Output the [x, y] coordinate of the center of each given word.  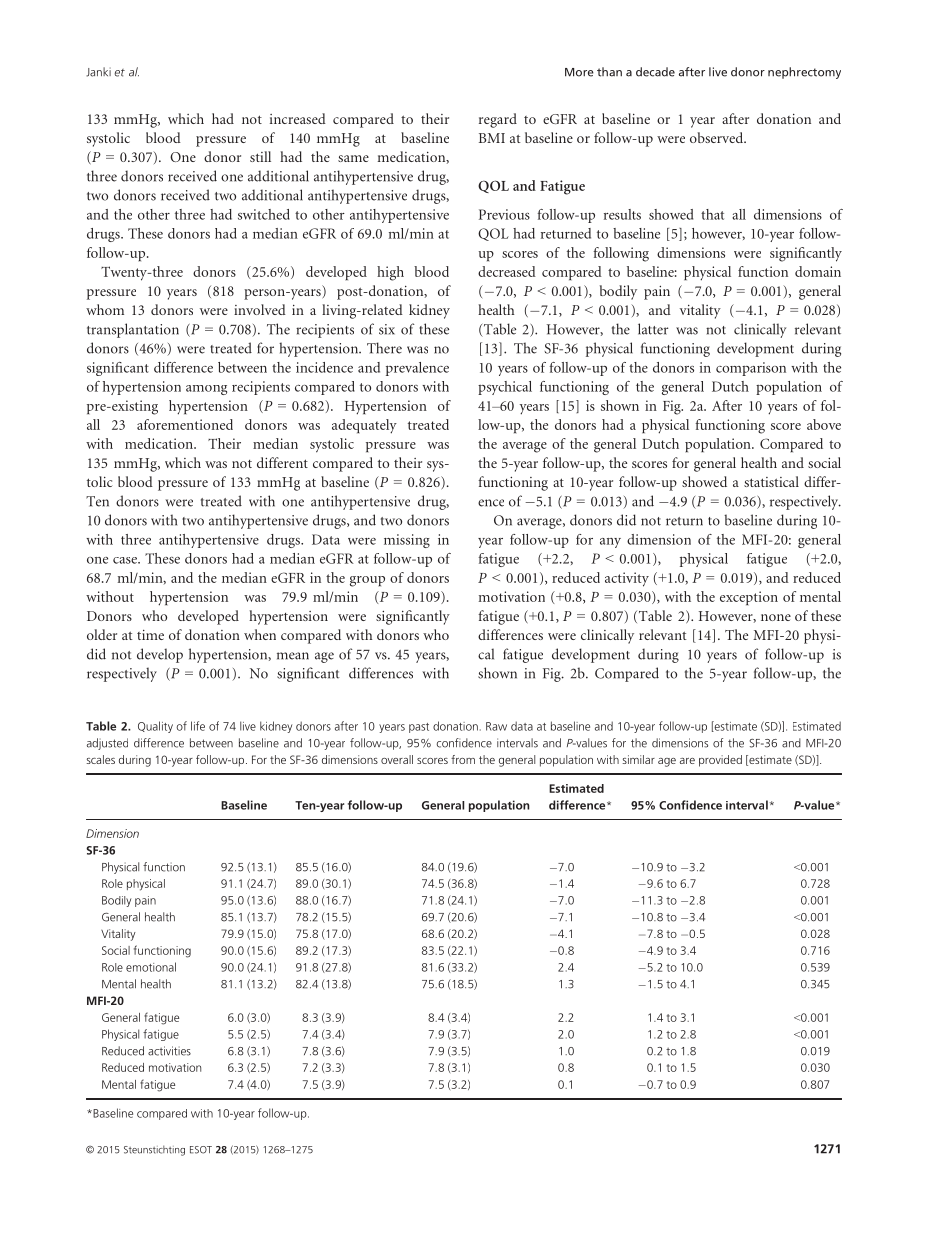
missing [407, 541]
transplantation [133, 330]
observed [718, 137]
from [463, 759]
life [198, 726]
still [260, 156]
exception [749, 598]
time [150, 635]
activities [169, 1051]
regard [498, 120]
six [387, 329]
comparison [751, 369]
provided [720, 761]
